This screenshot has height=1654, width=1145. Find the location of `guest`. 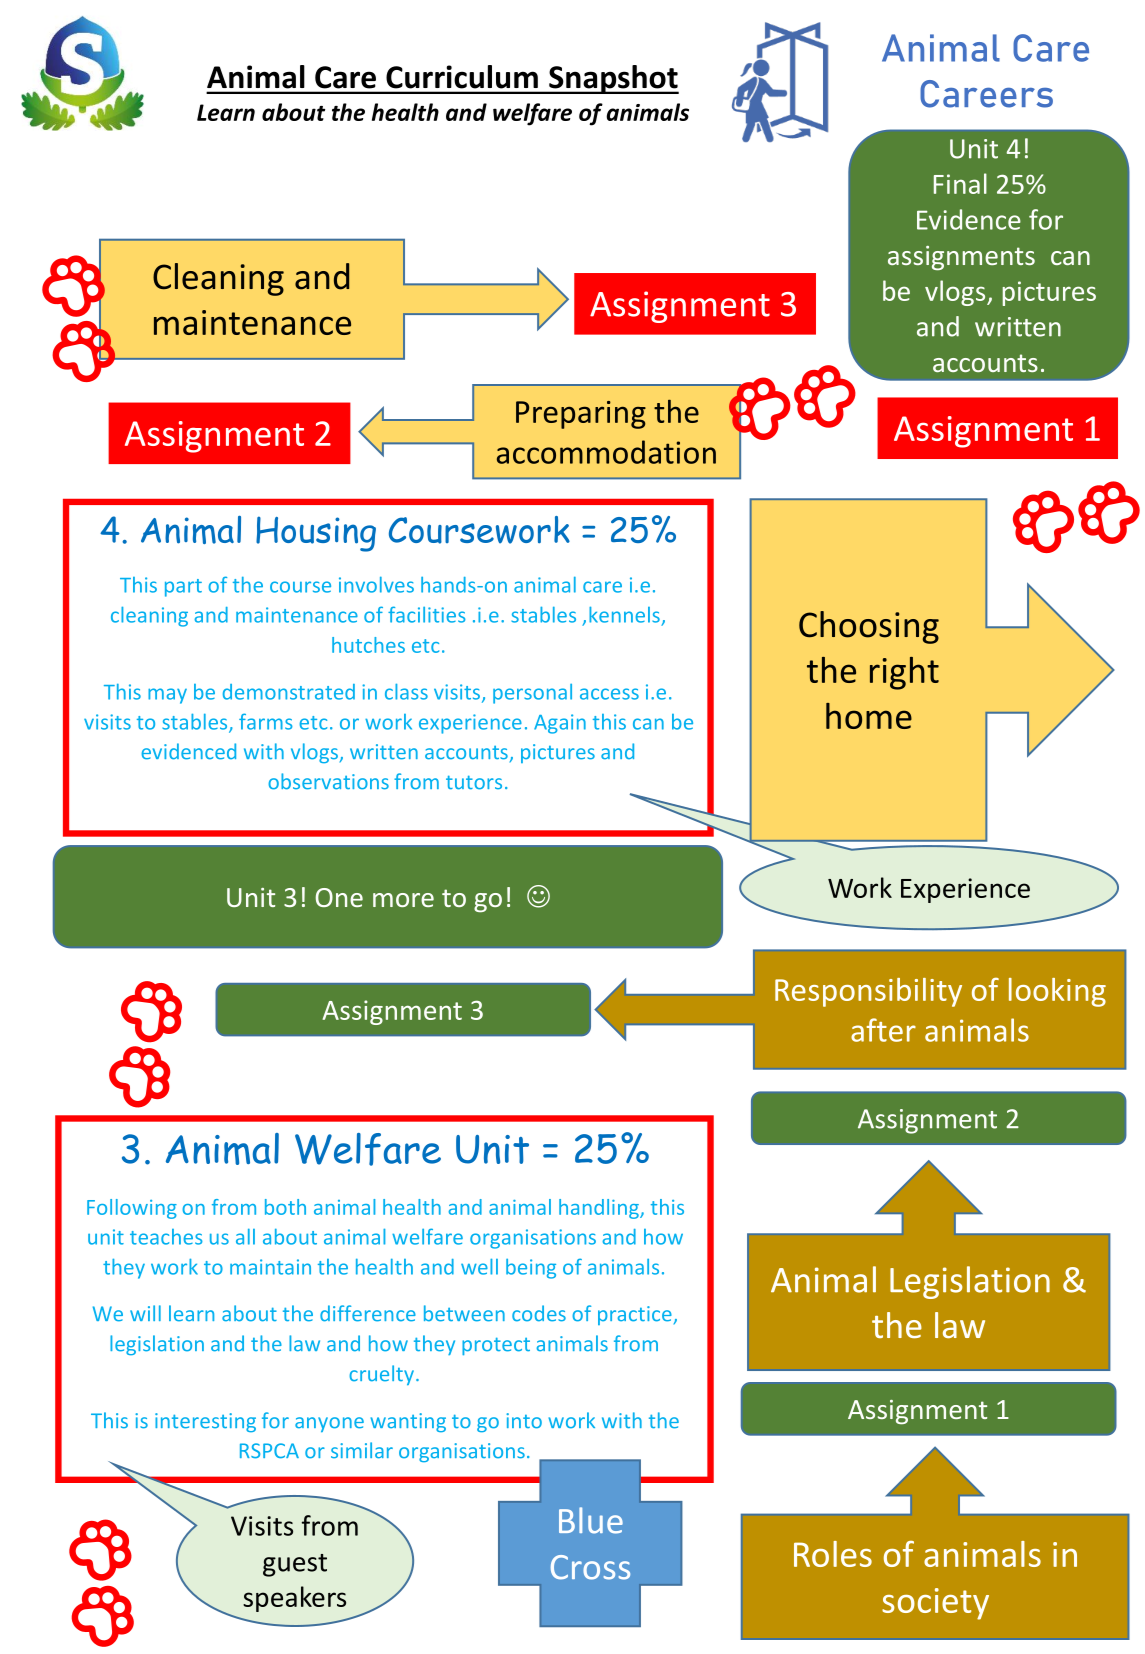

guest is located at coordinates (295, 1565).
